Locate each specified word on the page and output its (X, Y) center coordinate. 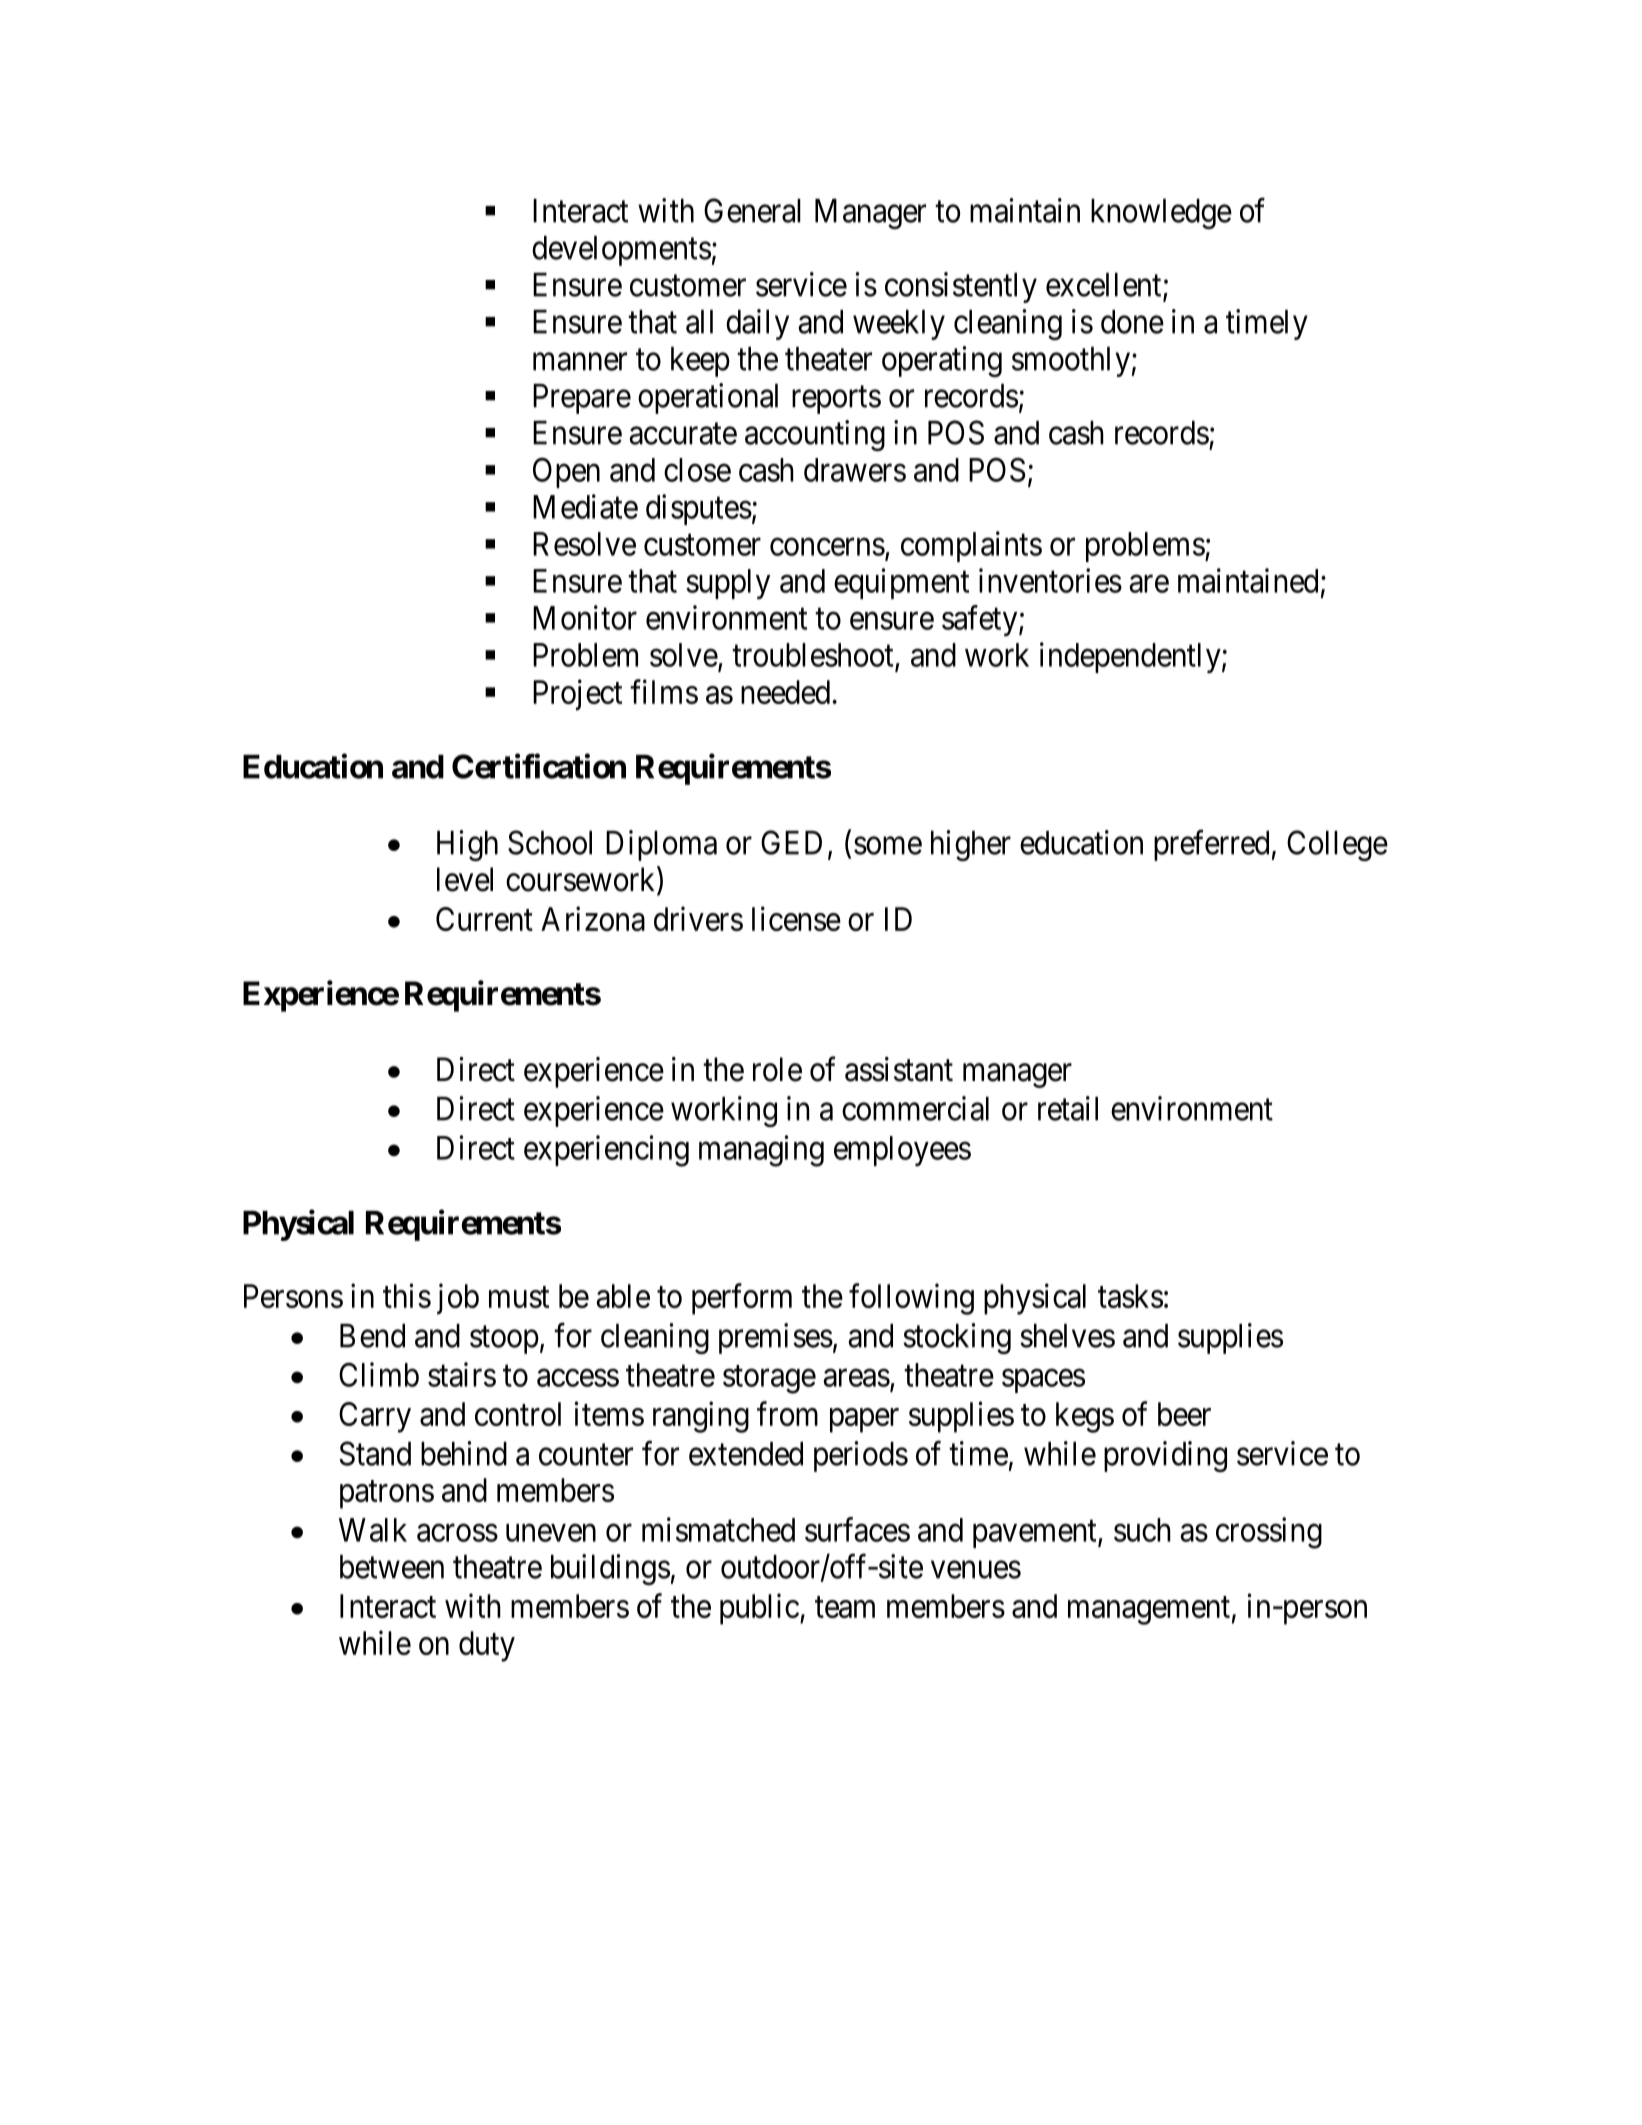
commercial (915, 1108)
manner (580, 362)
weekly (899, 325)
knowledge (1161, 214)
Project (577, 695)
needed (787, 692)
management (1149, 1611)
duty (487, 1646)
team (845, 1607)
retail (1068, 1108)
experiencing (606, 1151)
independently (1131, 657)
